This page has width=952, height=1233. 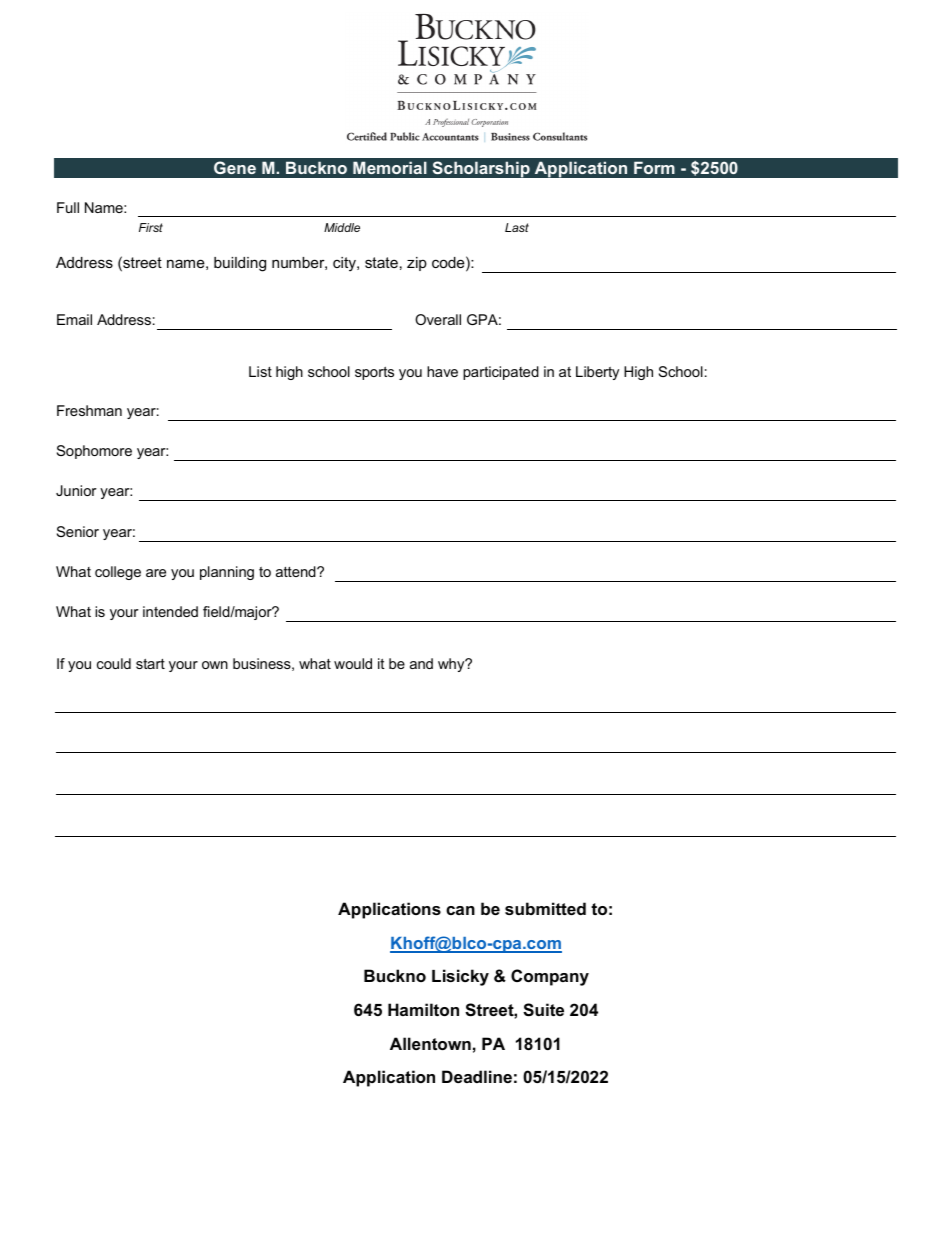 What do you see at coordinates (543, 1010) in the page?
I see `Suite` at bounding box center [543, 1010].
